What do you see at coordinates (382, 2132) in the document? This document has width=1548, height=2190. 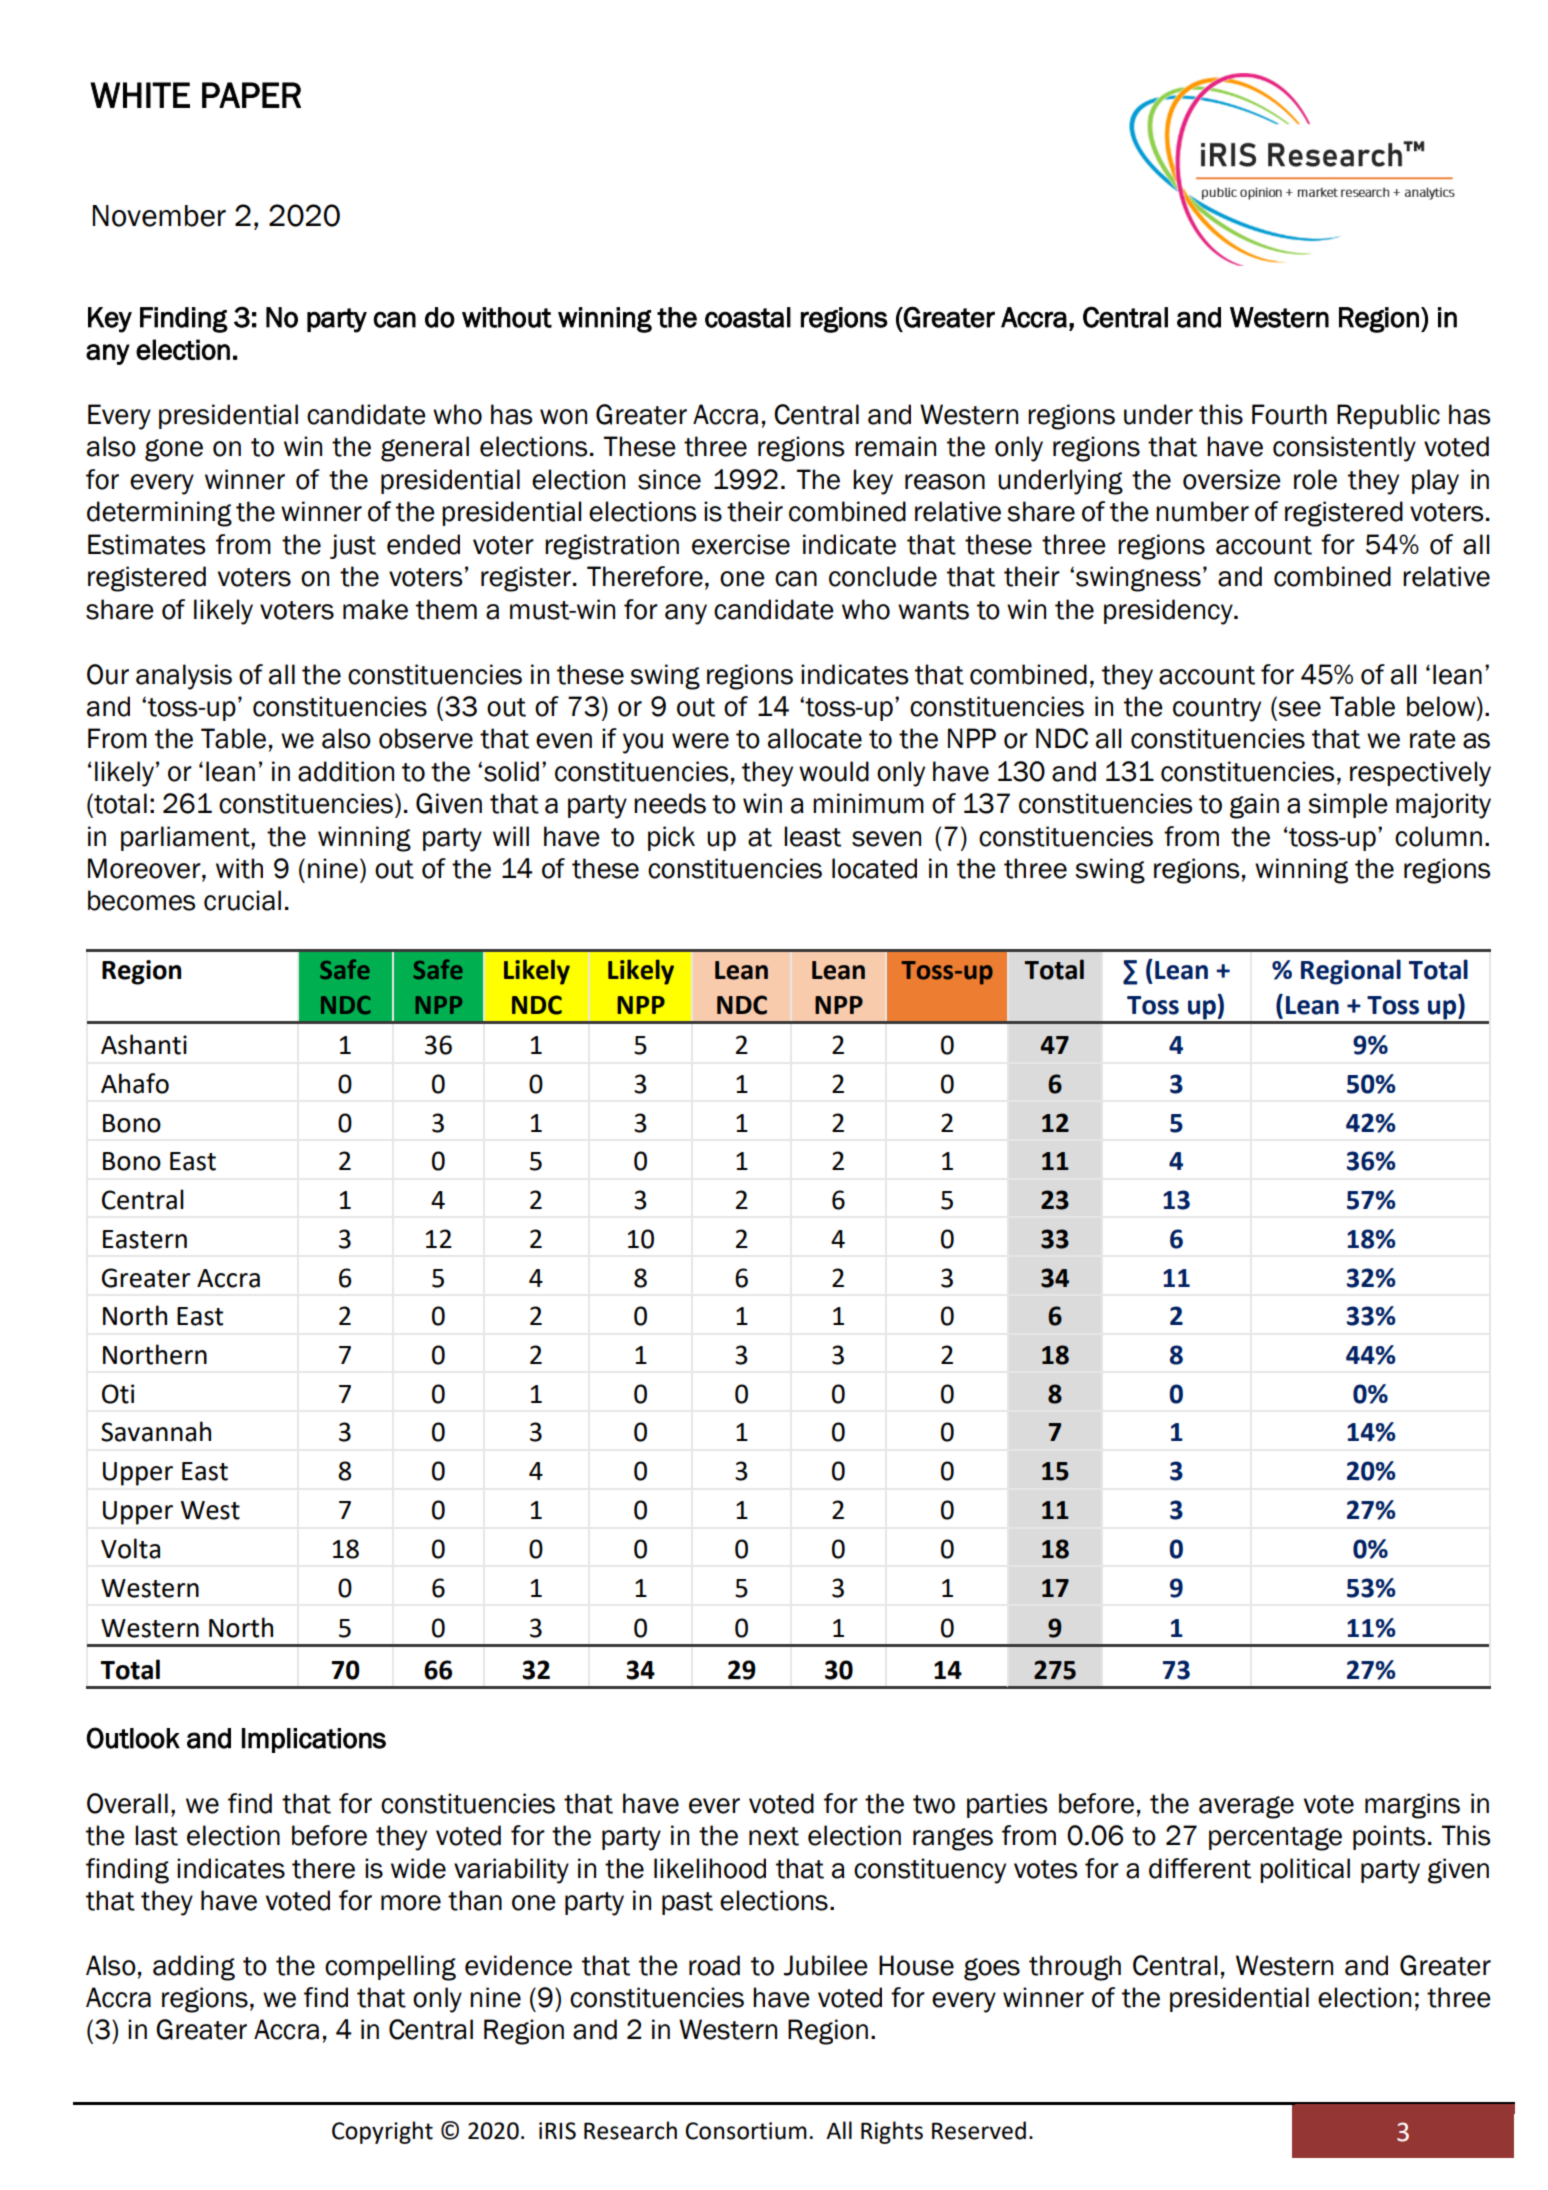 I see `Copyright` at bounding box center [382, 2132].
